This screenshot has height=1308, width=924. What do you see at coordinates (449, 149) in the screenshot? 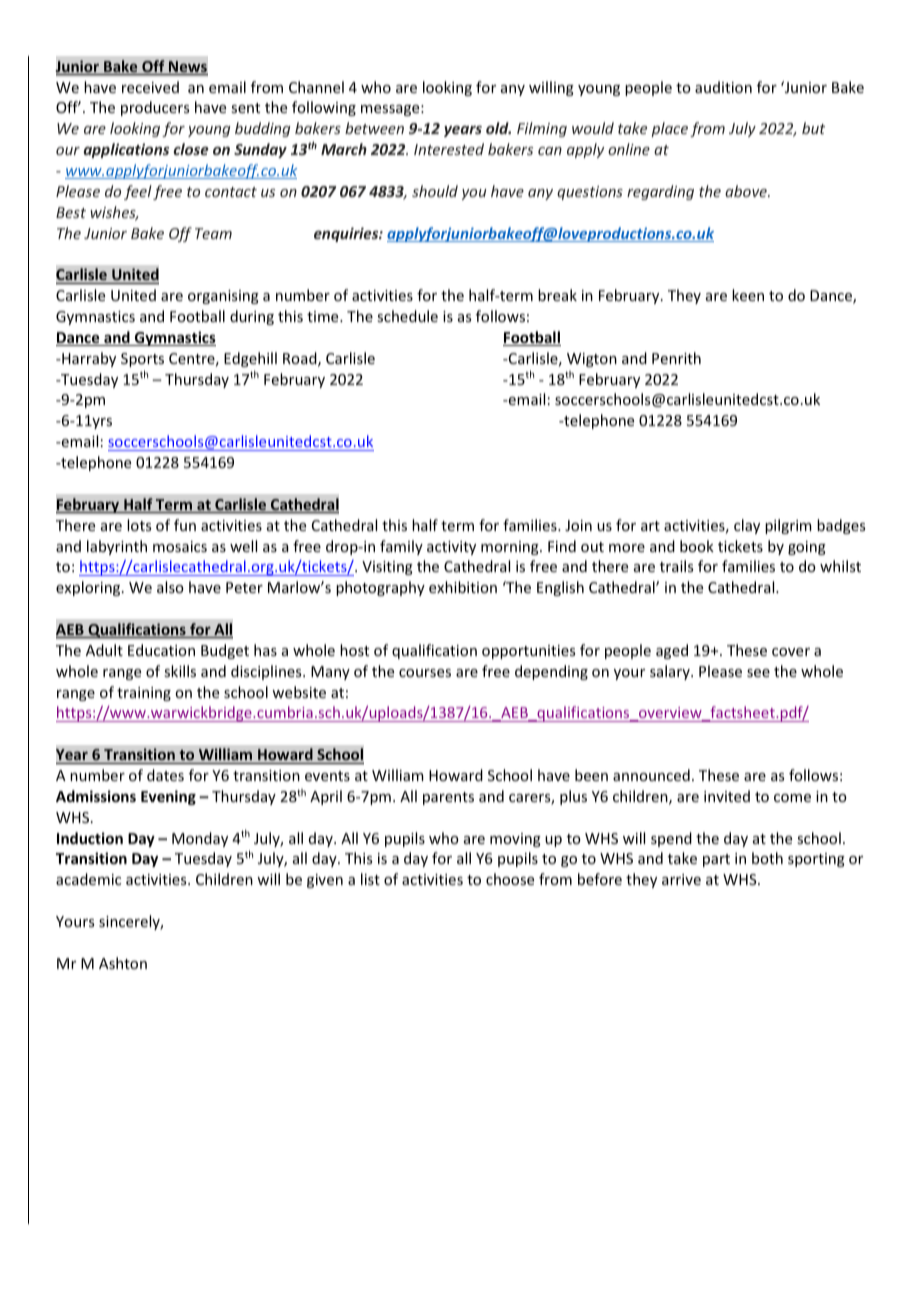
I see `Interested` at bounding box center [449, 149].
